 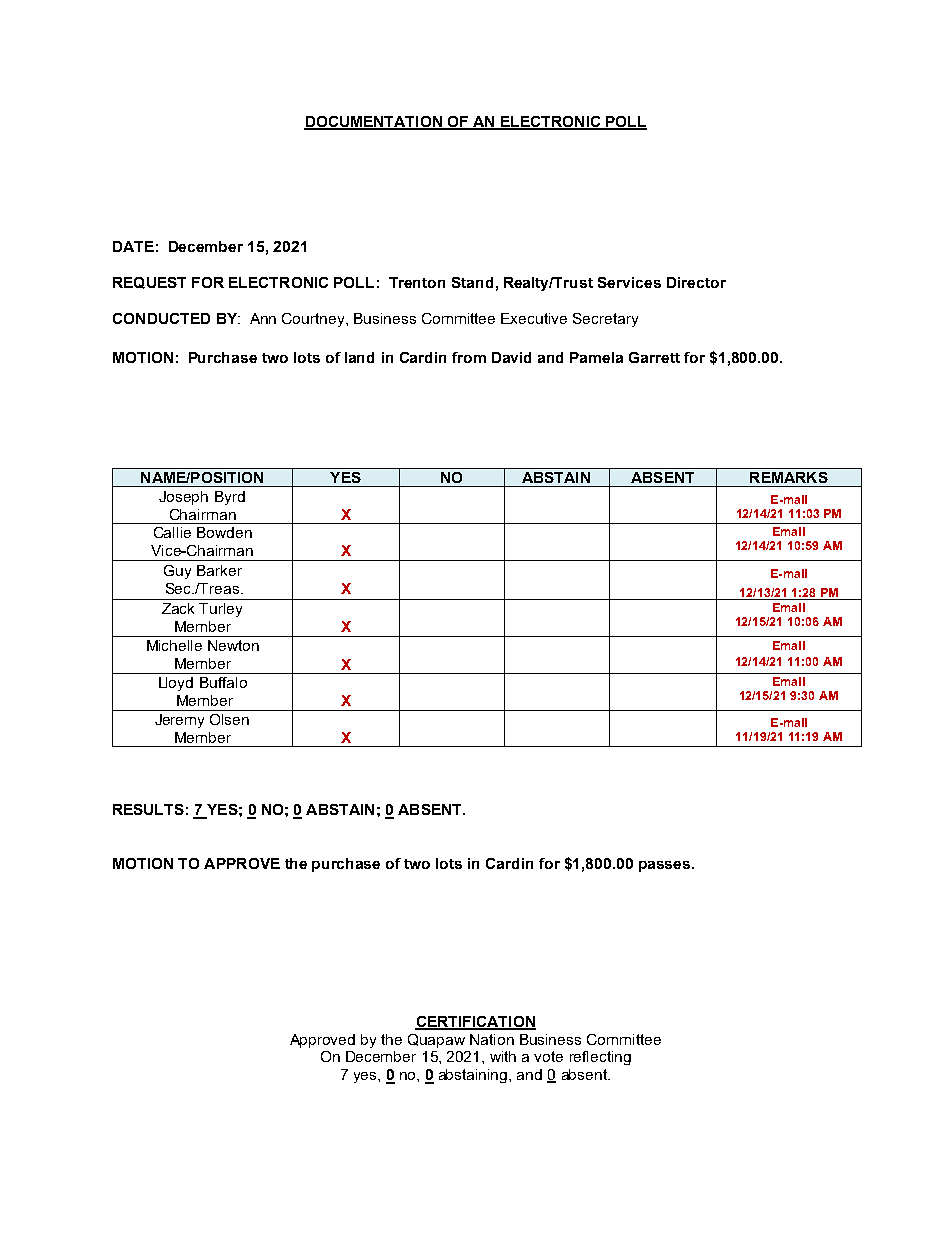 I want to click on Director, so click(x=696, y=282).
